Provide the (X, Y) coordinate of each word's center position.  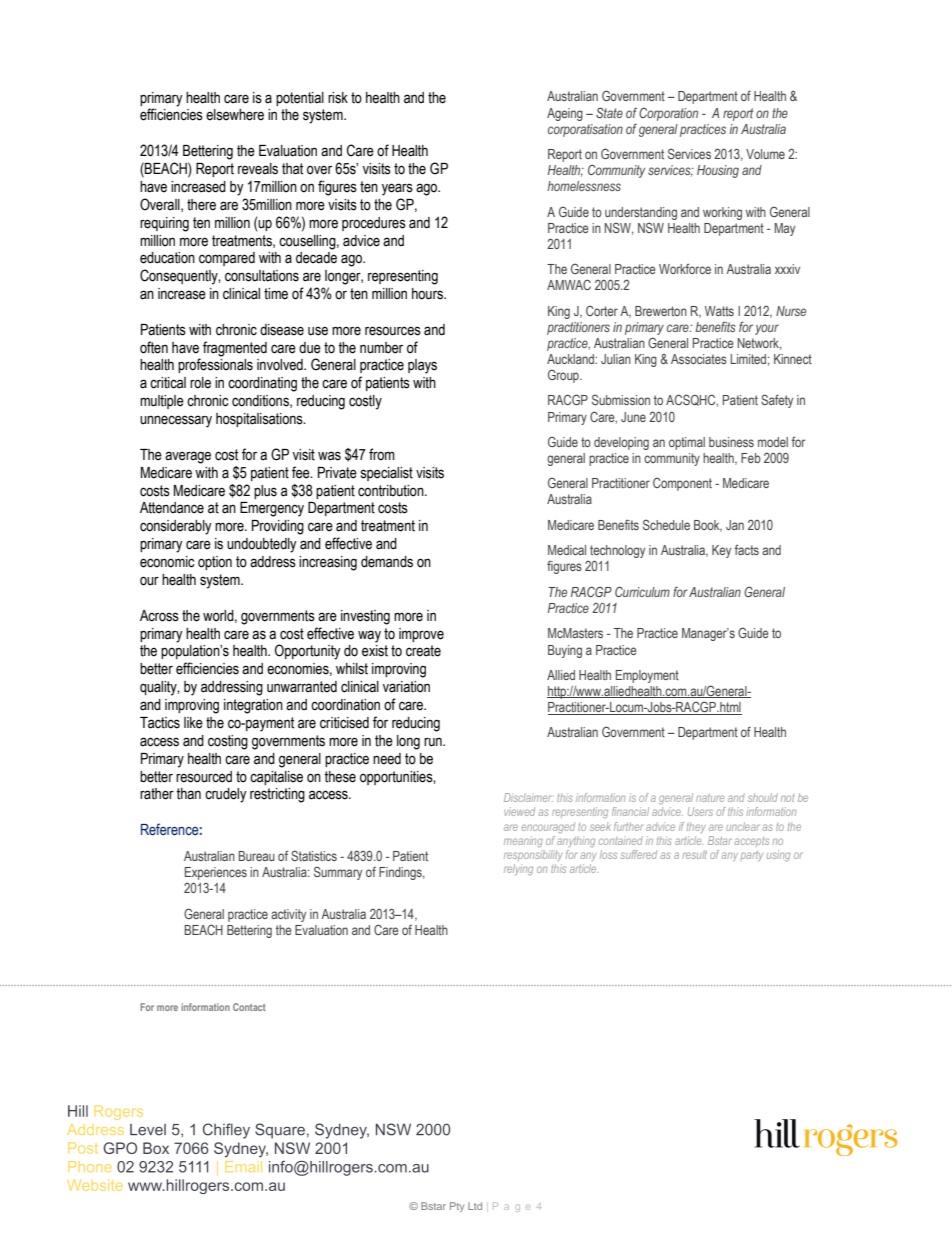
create (423, 651)
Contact (249, 1007)
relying (518, 869)
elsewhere (235, 115)
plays (422, 366)
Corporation (668, 114)
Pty (457, 1207)
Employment (647, 676)
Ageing (565, 114)
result (694, 854)
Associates (699, 359)
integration (253, 706)
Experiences (216, 873)
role (200, 383)
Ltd (475, 1206)
